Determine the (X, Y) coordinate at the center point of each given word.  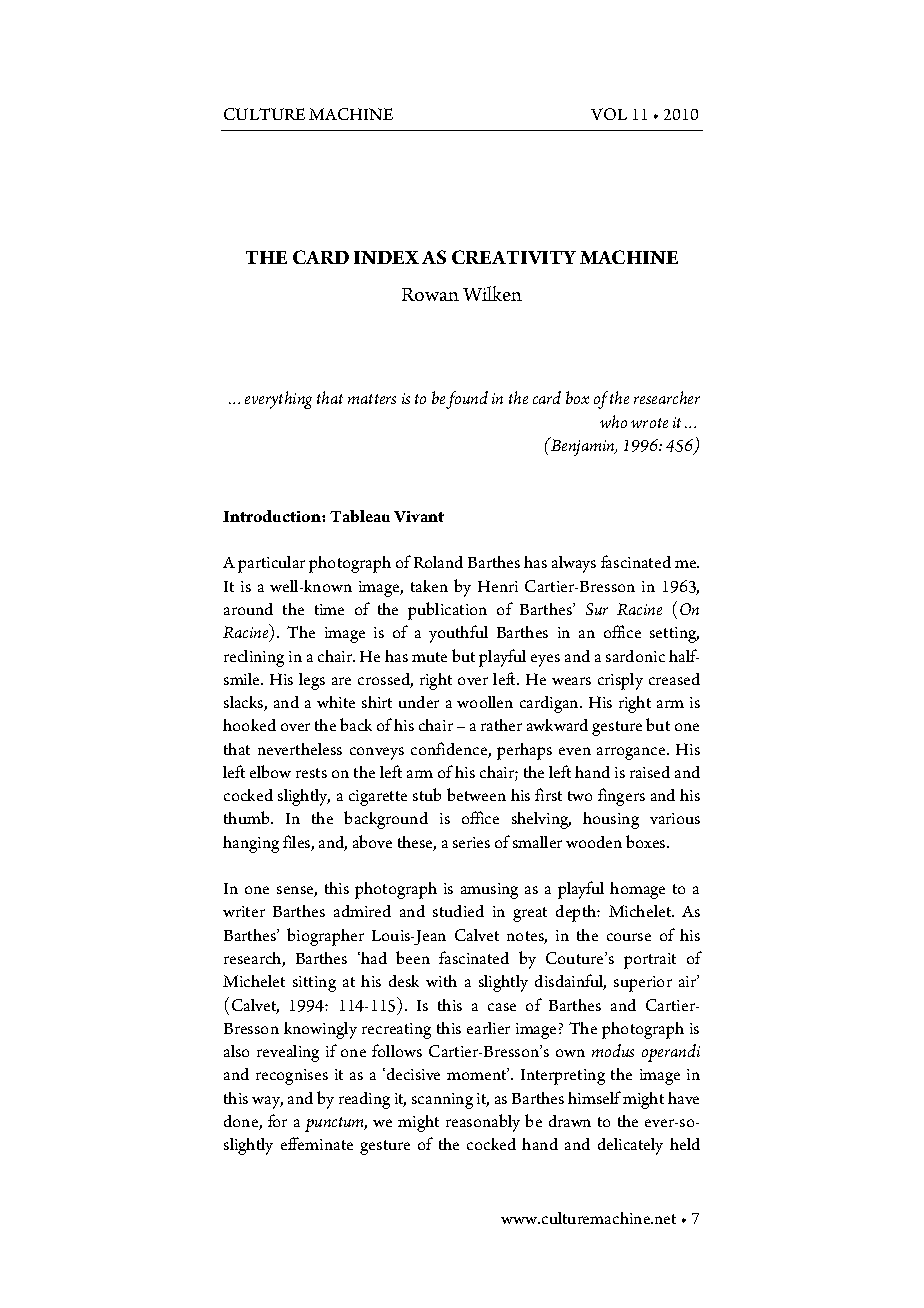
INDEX (386, 257)
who (613, 421)
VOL (609, 114)
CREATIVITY (514, 257)
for (277, 1120)
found (467, 400)
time (329, 609)
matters (372, 399)
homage (637, 890)
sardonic (635, 656)
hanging (251, 844)
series (471, 842)
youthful (458, 634)
